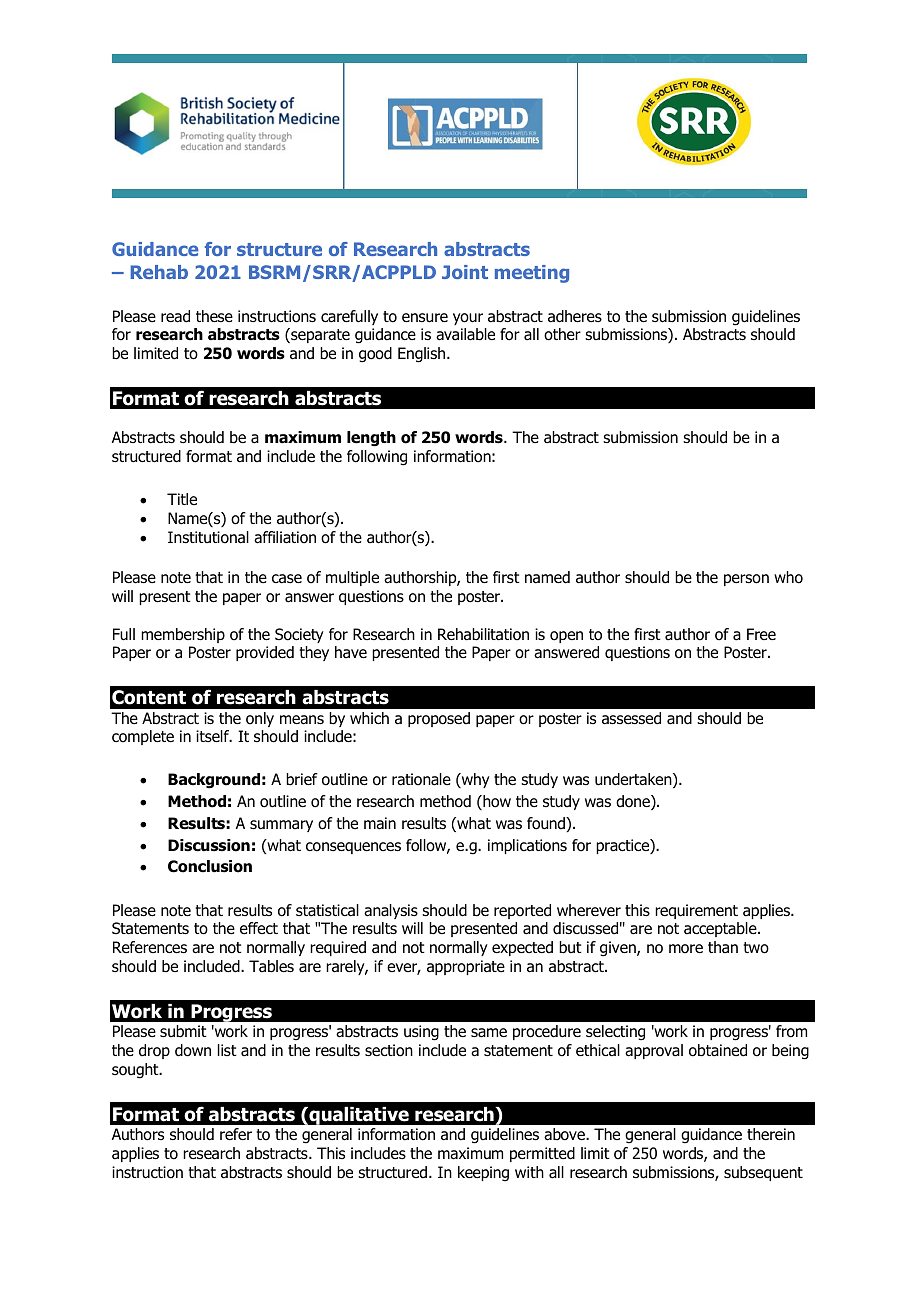 This page has height=1308, width=924. I want to click on itself, so click(214, 736).
